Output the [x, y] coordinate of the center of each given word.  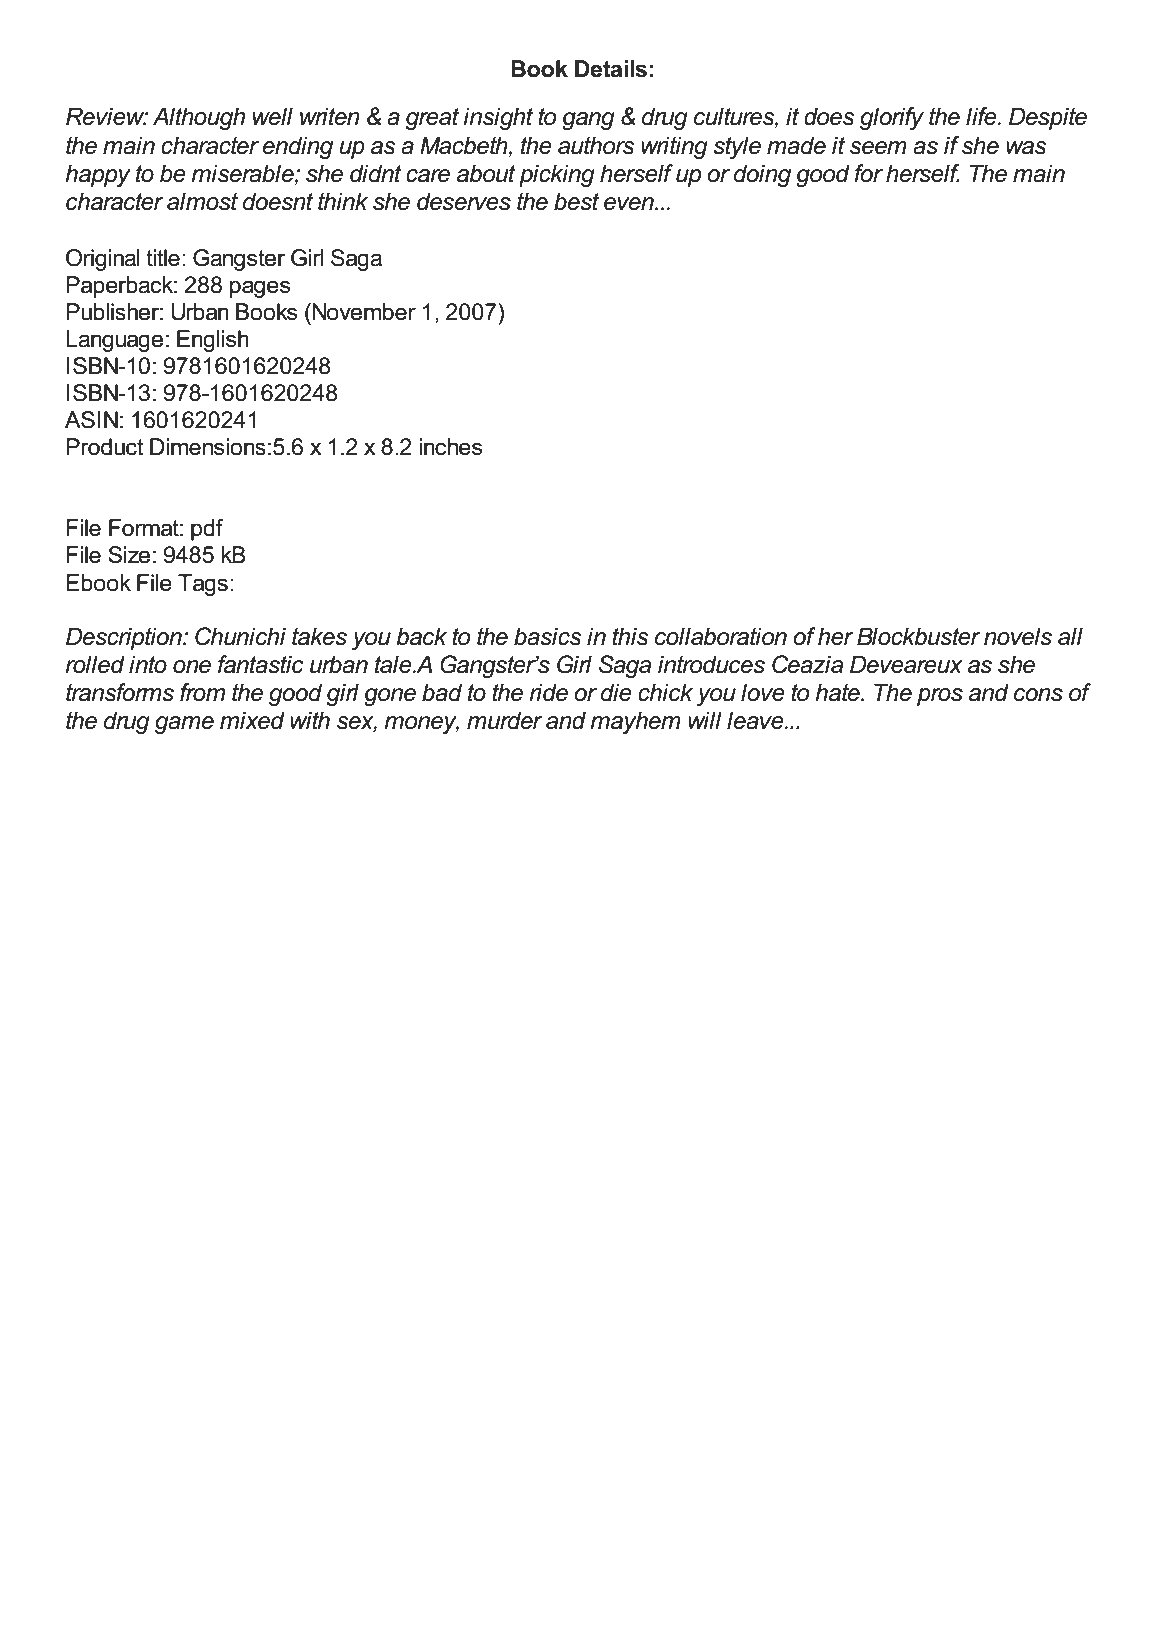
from [202, 692]
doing [762, 175]
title [163, 258]
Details [611, 69]
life [982, 116]
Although [199, 118]
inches [450, 447]
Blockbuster [919, 636]
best [576, 201]
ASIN [91, 420]
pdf [207, 530]
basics [548, 636]
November [364, 312]
